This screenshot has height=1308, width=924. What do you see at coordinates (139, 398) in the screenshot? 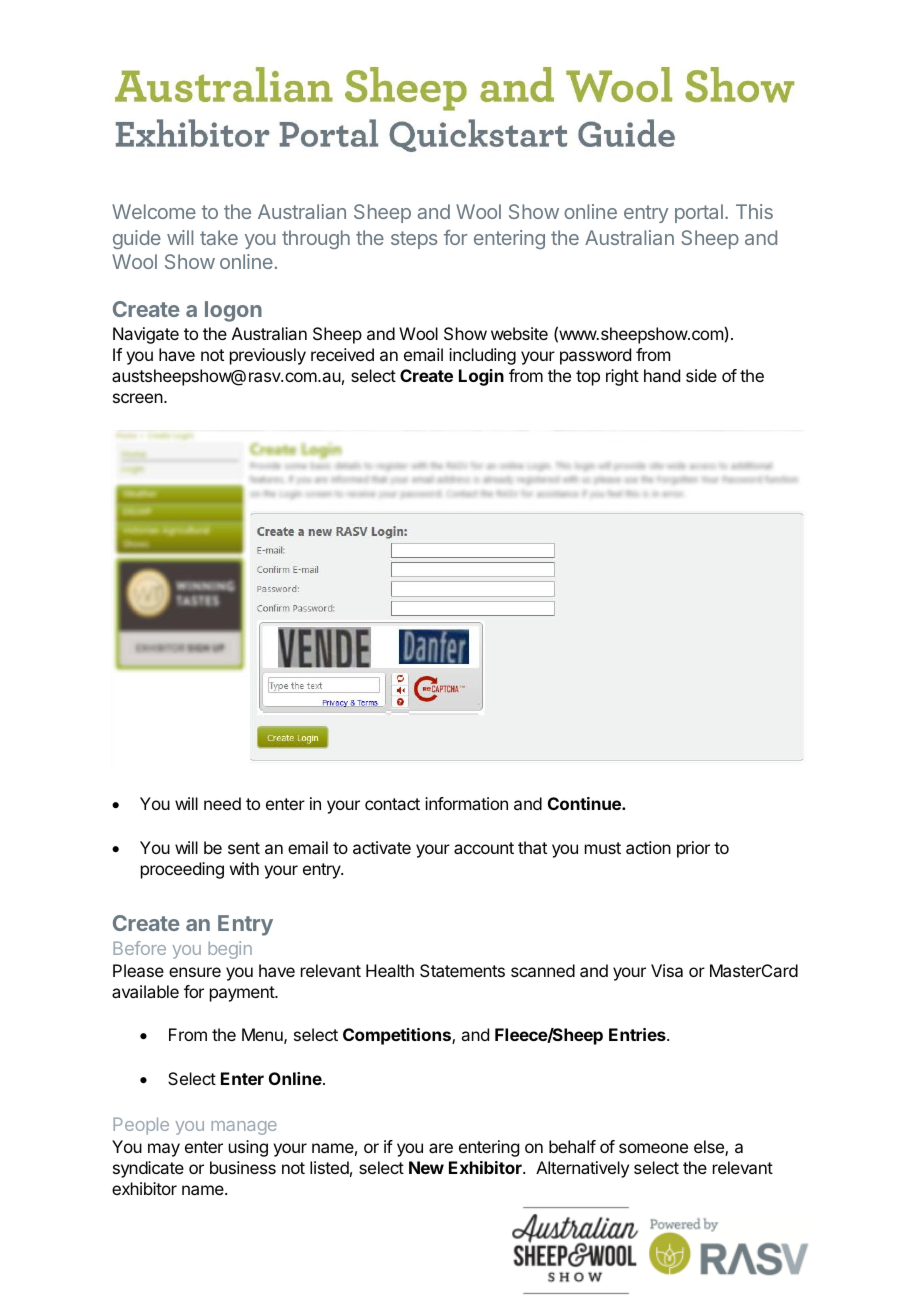
I see `screen` at bounding box center [139, 398].
